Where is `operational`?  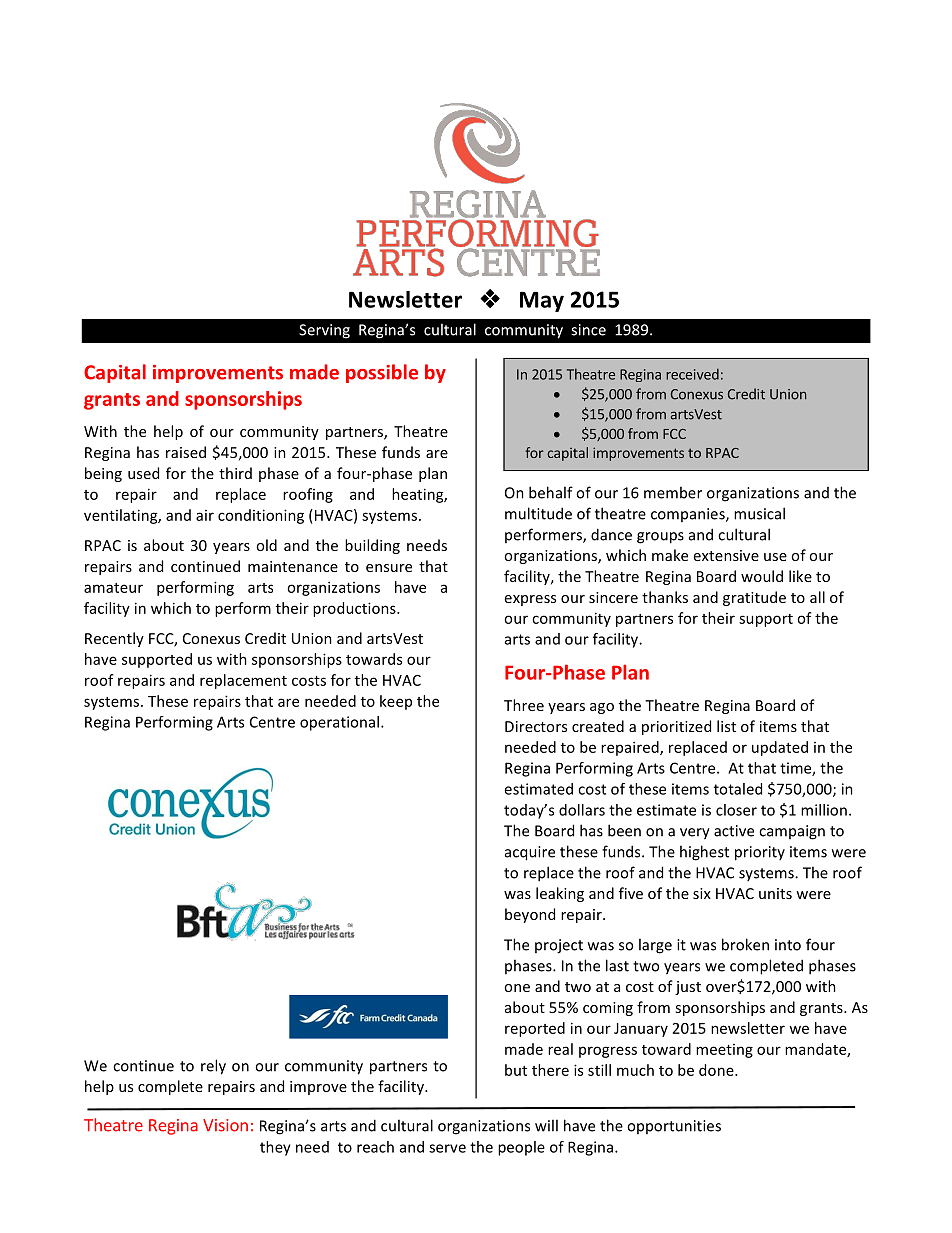 operational is located at coordinates (339, 723).
